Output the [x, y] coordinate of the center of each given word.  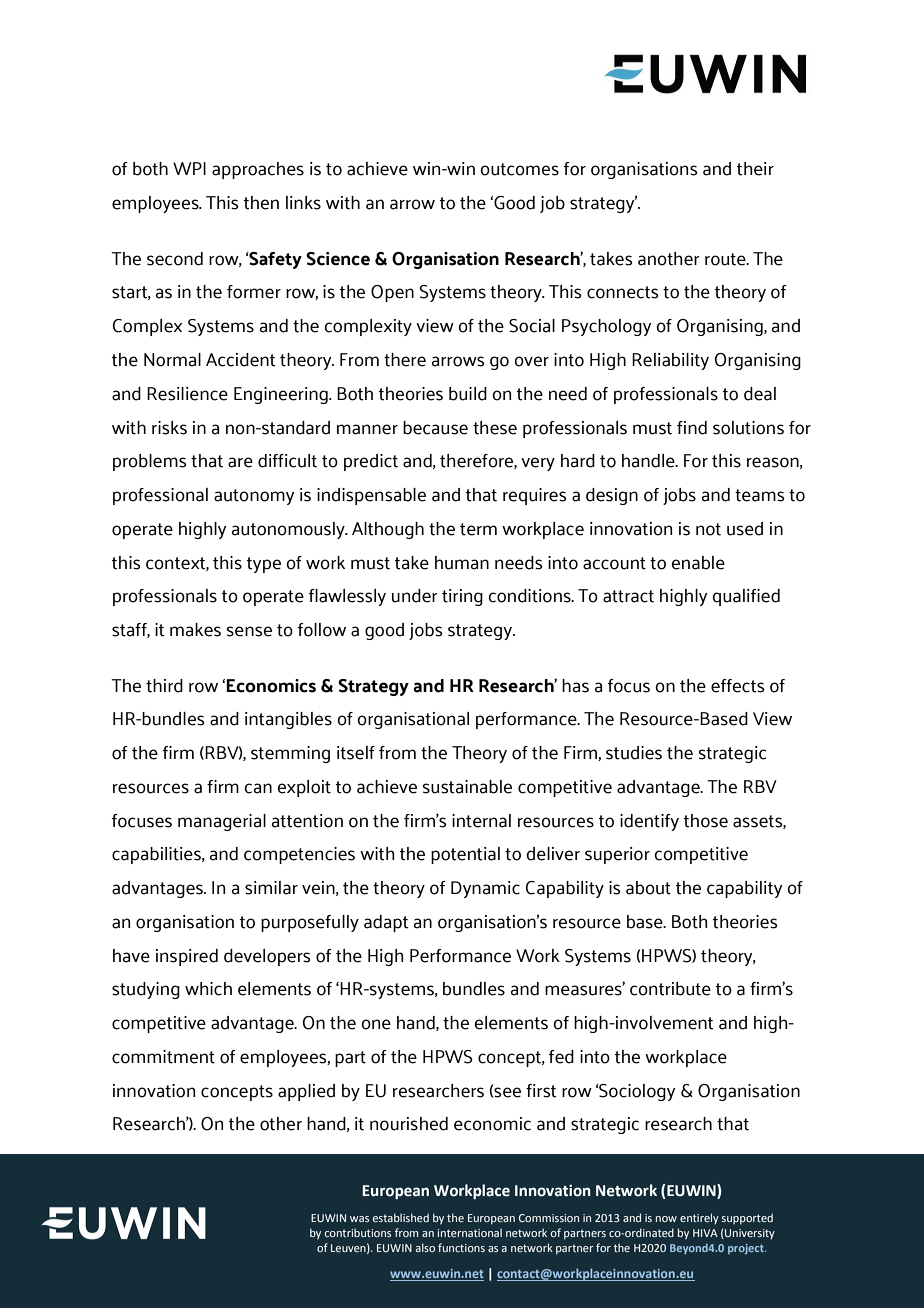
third [164, 686]
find [692, 428]
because [435, 428]
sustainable [467, 787]
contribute [670, 989]
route [726, 259]
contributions [358, 1232]
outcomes [519, 169]
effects [738, 686]
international [469, 1232]
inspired [187, 957]
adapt [386, 923]
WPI [189, 168]
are [240, 462]
